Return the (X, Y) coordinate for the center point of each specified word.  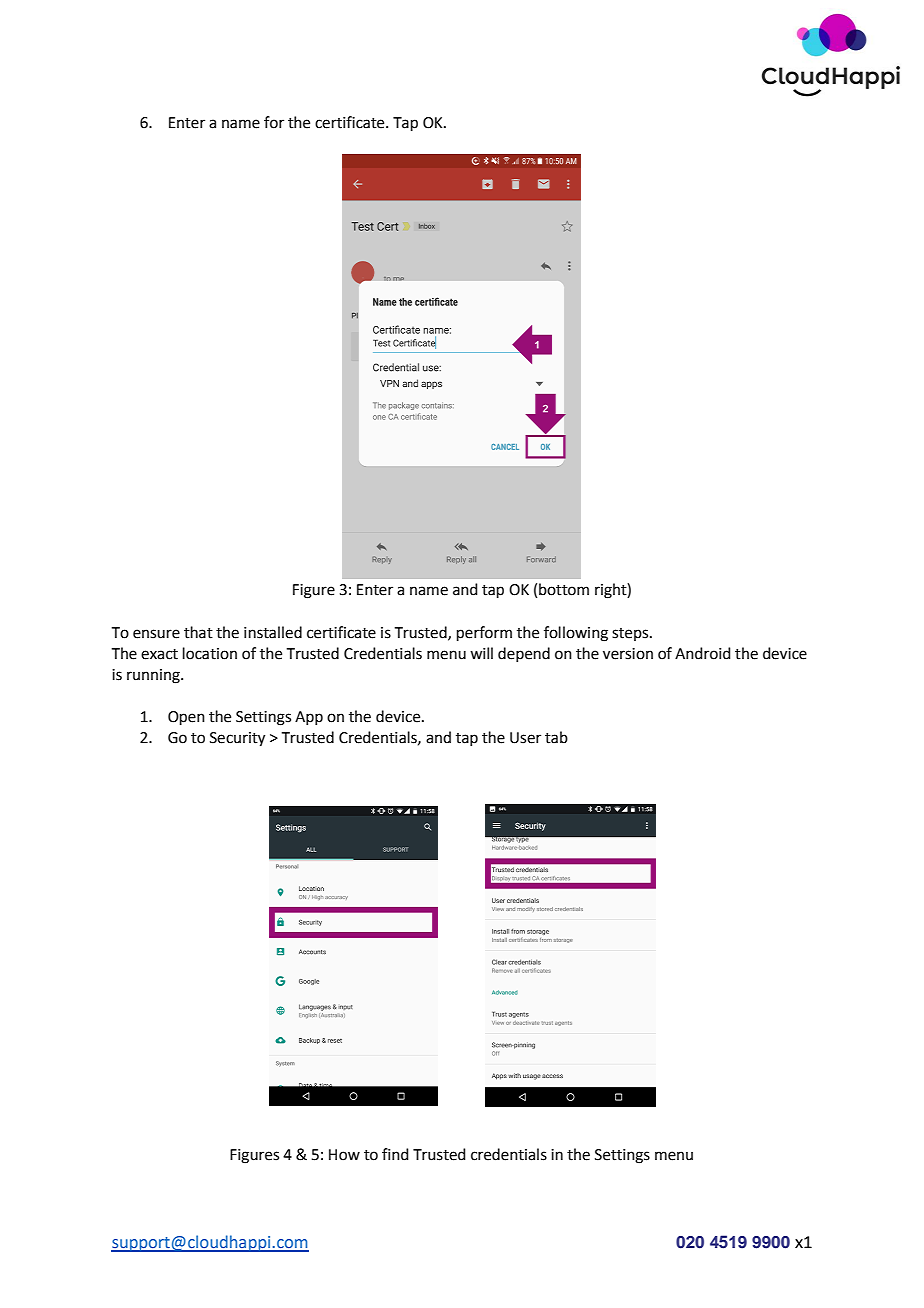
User (525, 738)
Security (237, 739)
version (628, 654)
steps (631, 634)
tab (556, 737)
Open (186, 718)
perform (484, 633)
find (395, 1154)
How (344, 1155)
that (198, 632)
